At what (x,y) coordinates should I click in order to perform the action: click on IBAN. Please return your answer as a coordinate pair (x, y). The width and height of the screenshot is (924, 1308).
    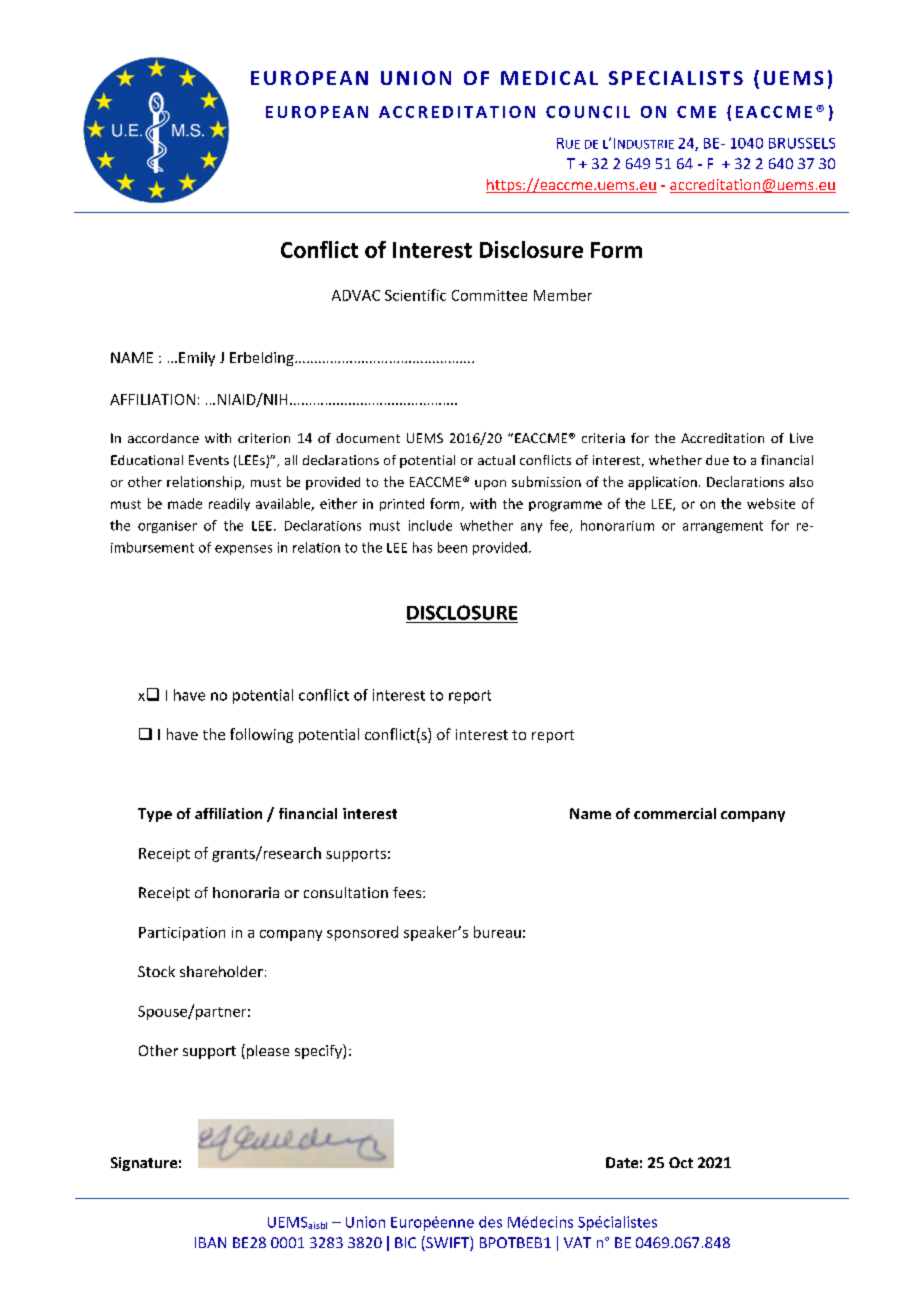
    Looking at the image, I should click on (210, 1242).
